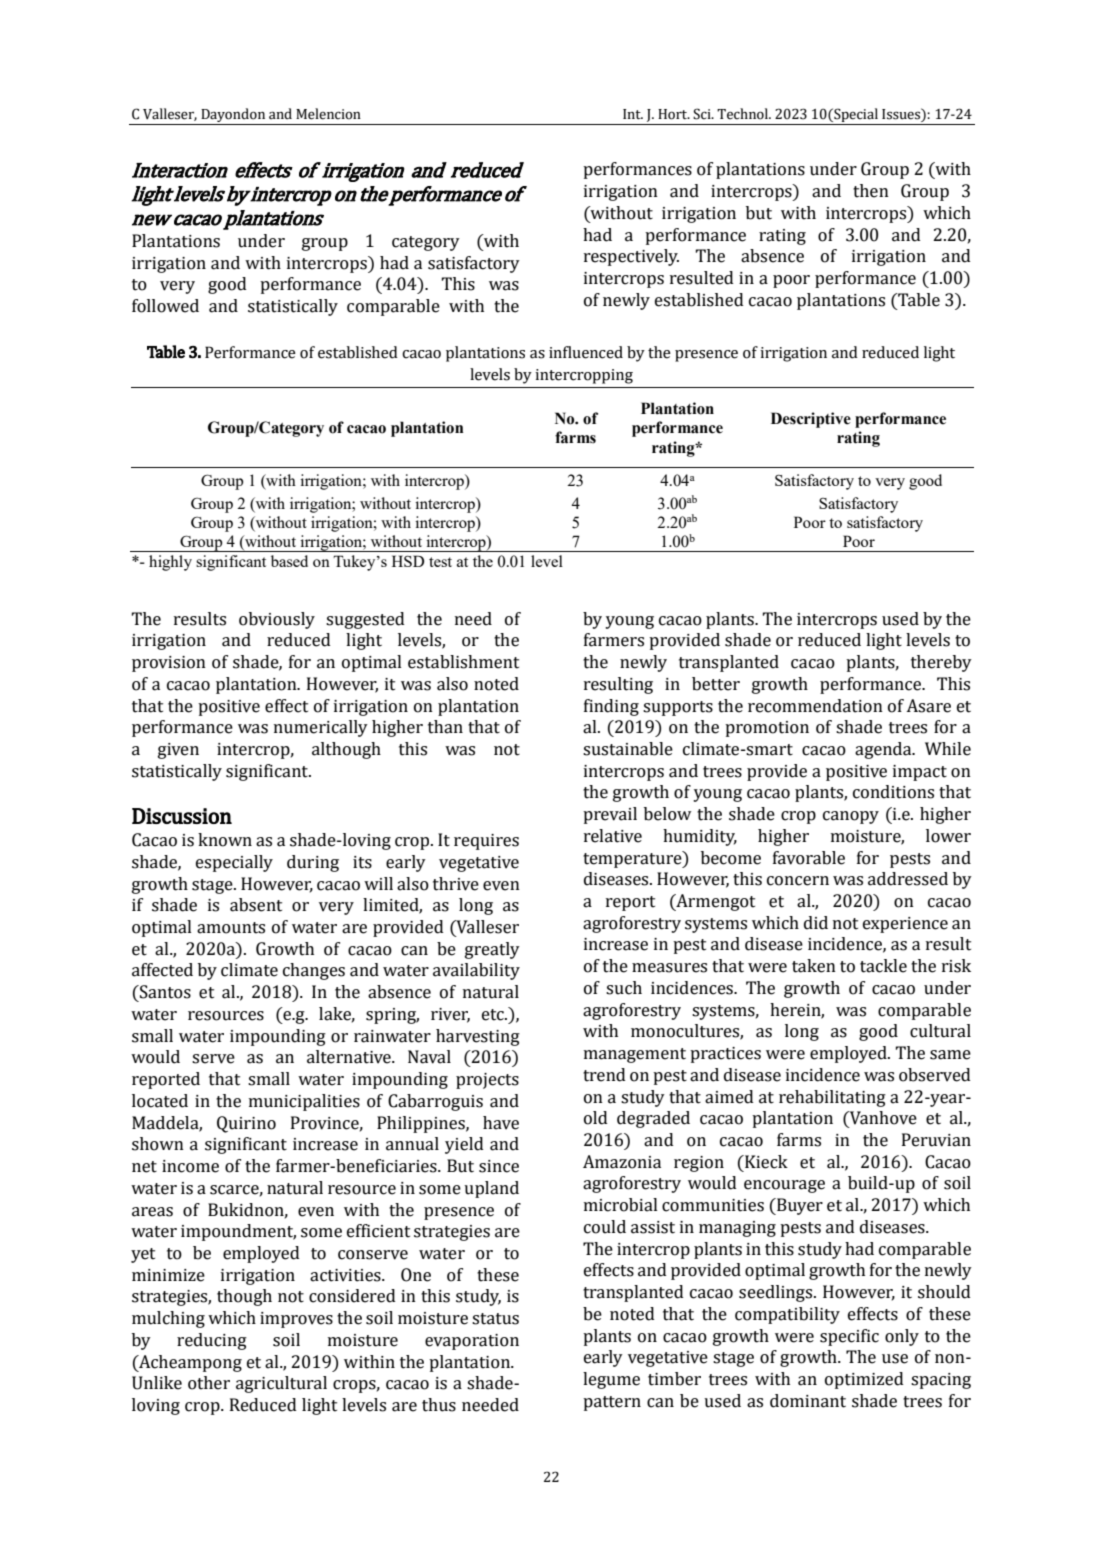 This screenshot has width=1103, height=1560. What do you see at coordinates (871, 191) in the screenshot?
I see `then` at bounding box center [871, 191].
